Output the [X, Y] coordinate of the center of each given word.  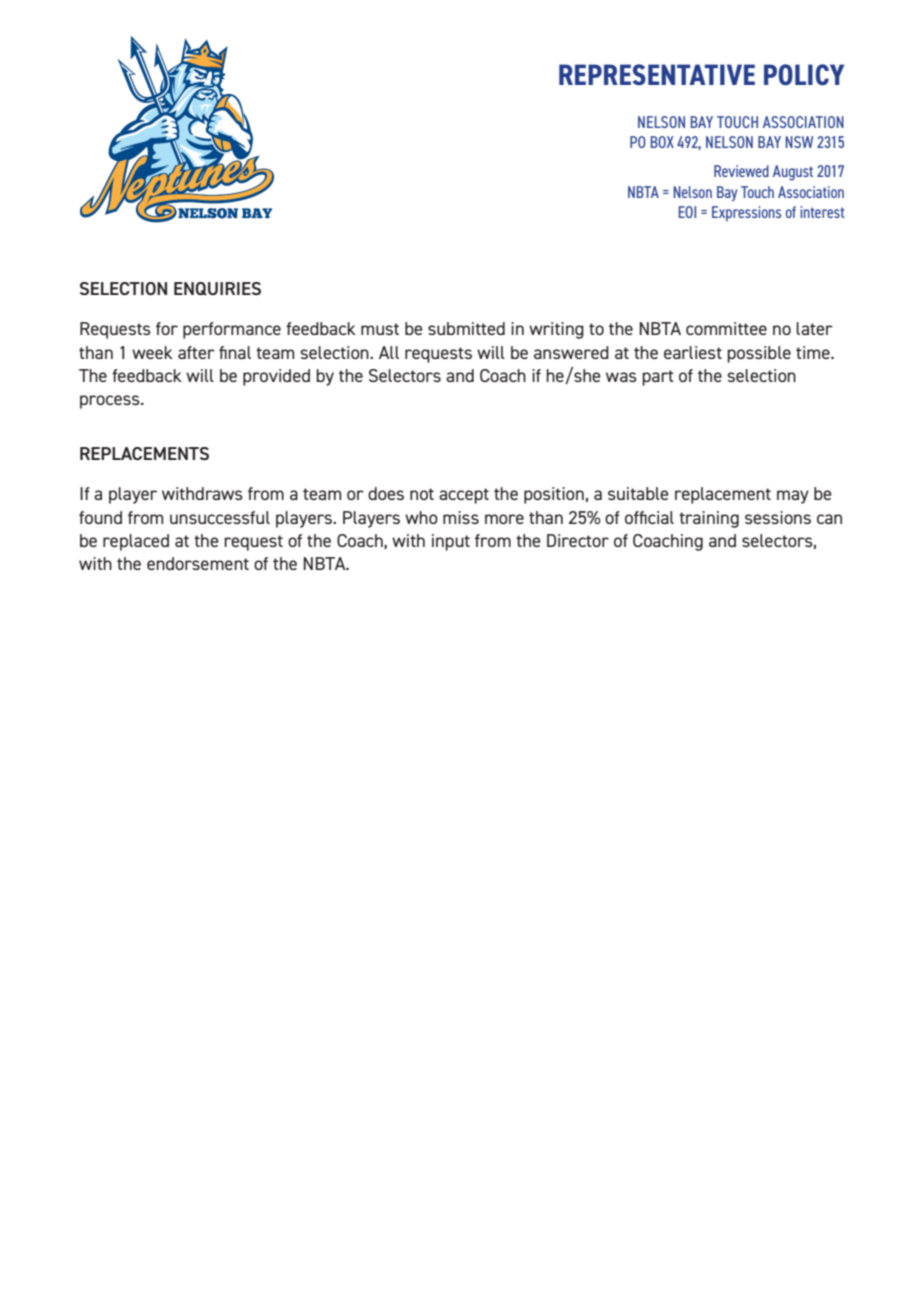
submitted [466, 328]
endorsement [198, 563]
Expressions [746, 213]
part [658, 378]
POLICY [804, 74]
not [422, 494]
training [709, 519]
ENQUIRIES [217, 289]
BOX [662, 142]
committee [726, 328]
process [111, 402]
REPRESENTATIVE [657, 74]
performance [232, 330]
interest [822, 212]
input [451, 542]
